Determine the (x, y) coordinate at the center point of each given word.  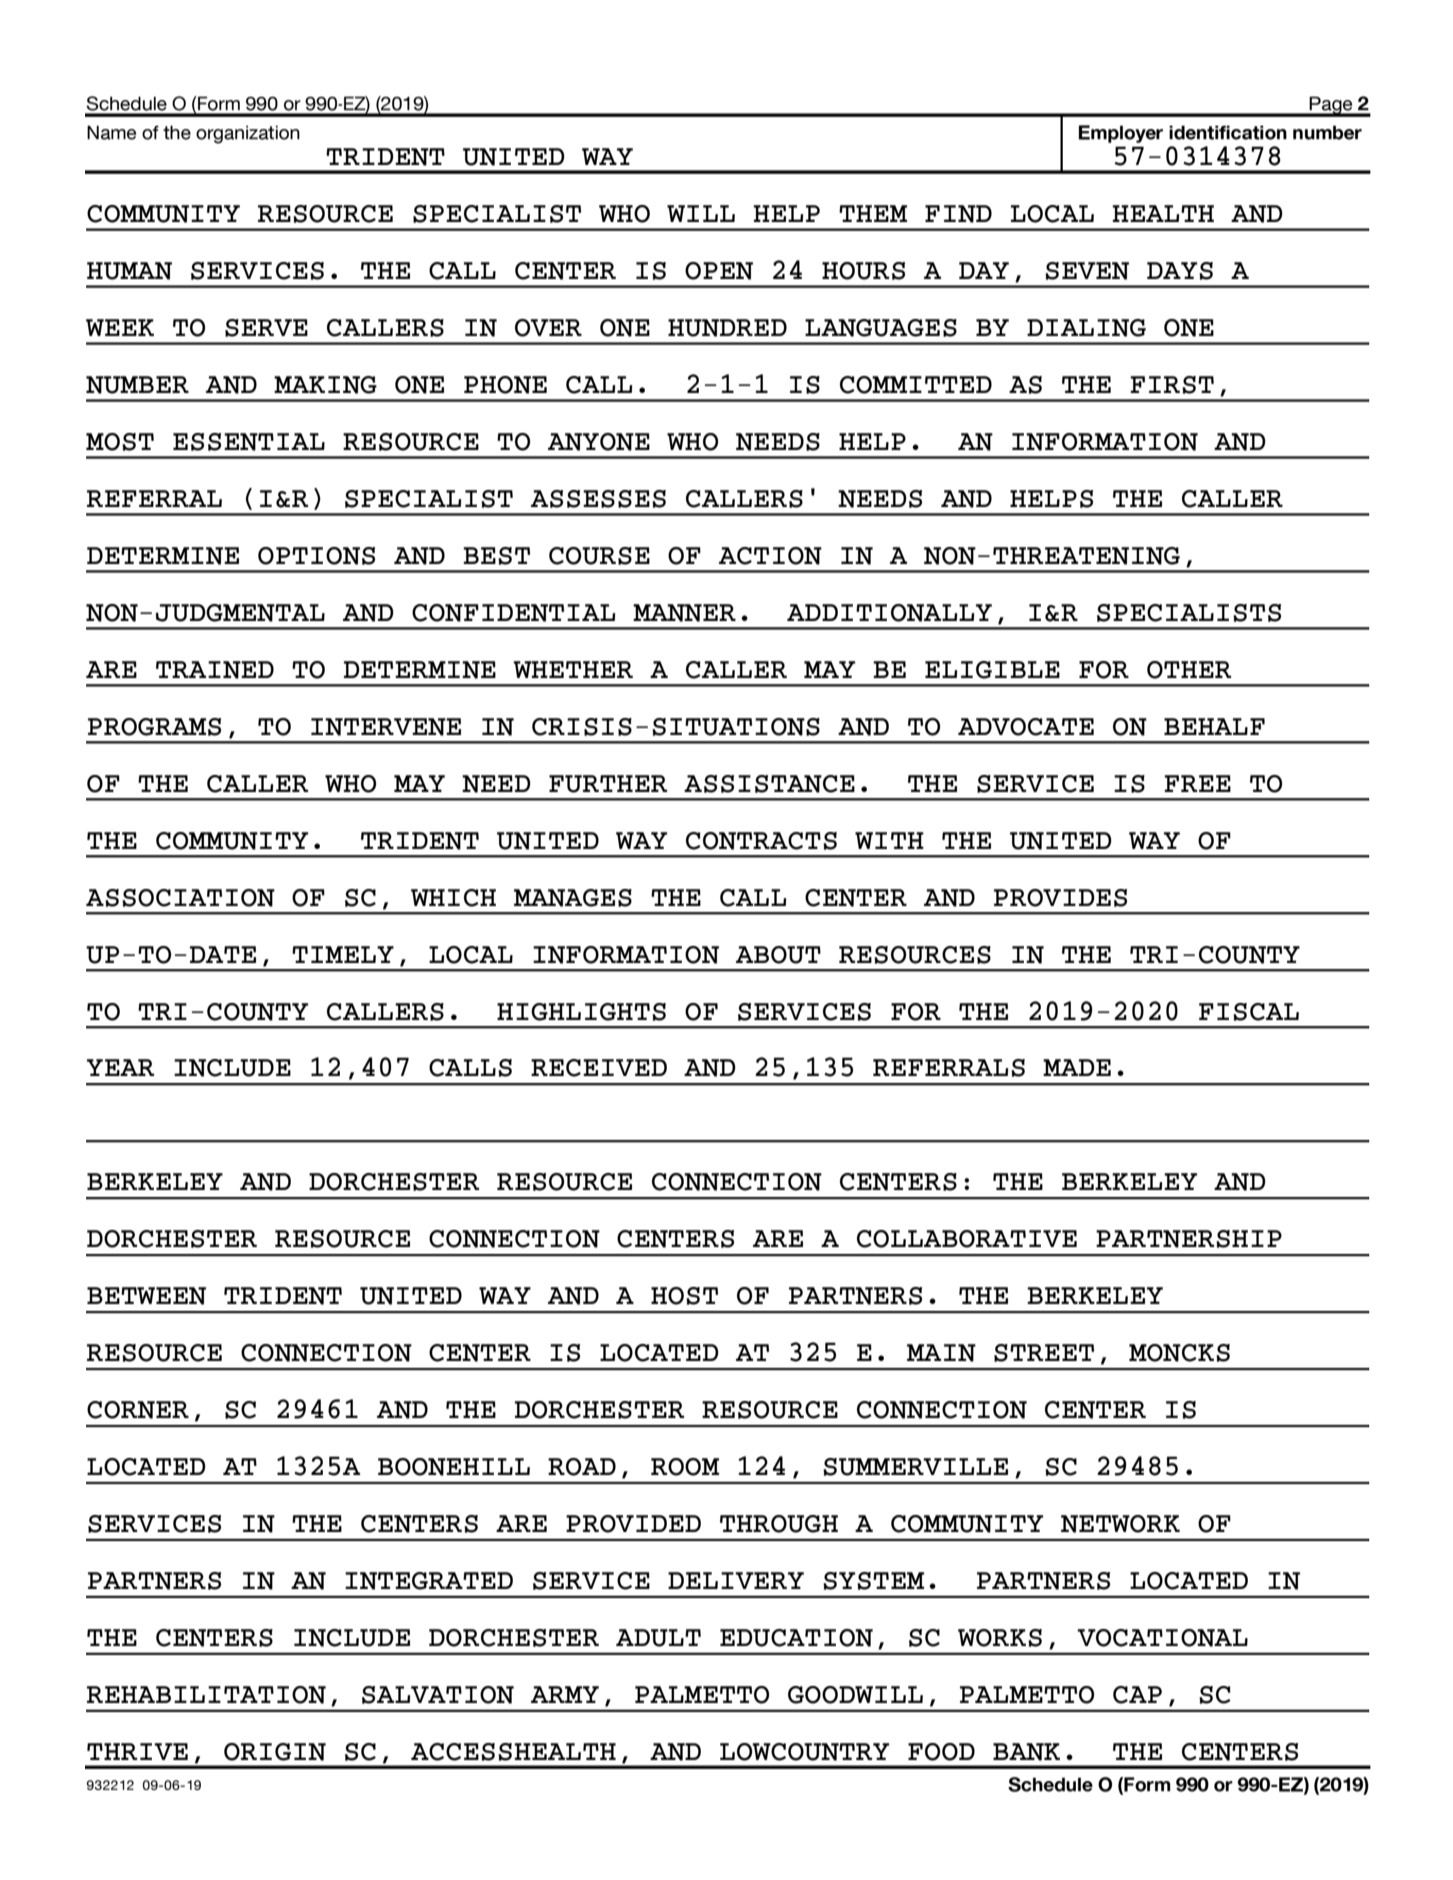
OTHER (1189, 670)
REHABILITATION (206, 1695)
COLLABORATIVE (967, 1239)
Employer (1121, 134)
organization (248, 134)
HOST (684, 1296)
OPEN (719, 271)
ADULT (658, 1638)
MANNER (684, 613)
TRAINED (215, 670)
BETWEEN (146, 1296)
